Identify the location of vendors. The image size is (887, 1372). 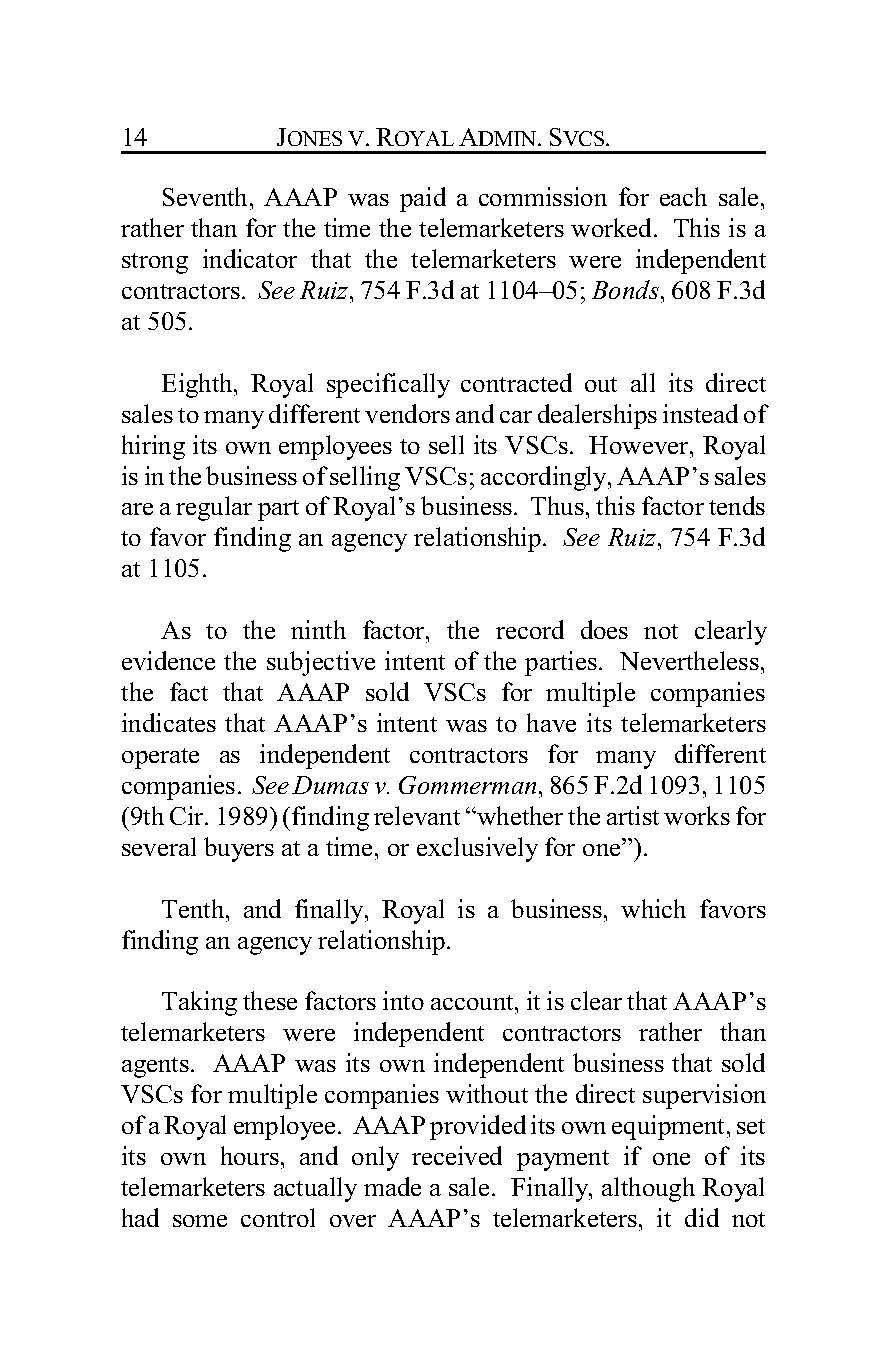
(407, 413).
